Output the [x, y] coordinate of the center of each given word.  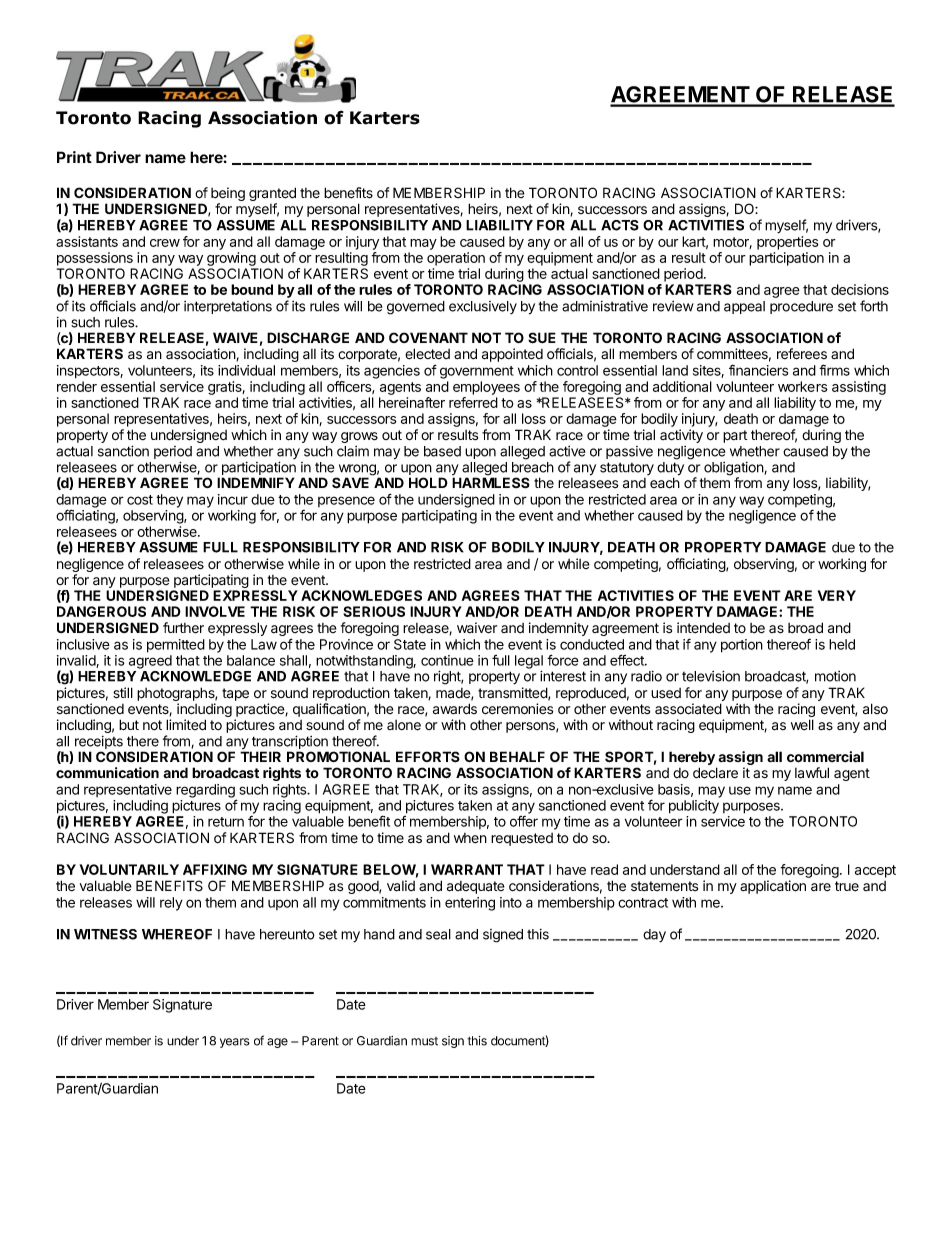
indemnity [559, 629]
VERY [837, 595]
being [228, 195]
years [235, 1043]
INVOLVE [215, 611]
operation [456, 259]
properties [788, 243]
